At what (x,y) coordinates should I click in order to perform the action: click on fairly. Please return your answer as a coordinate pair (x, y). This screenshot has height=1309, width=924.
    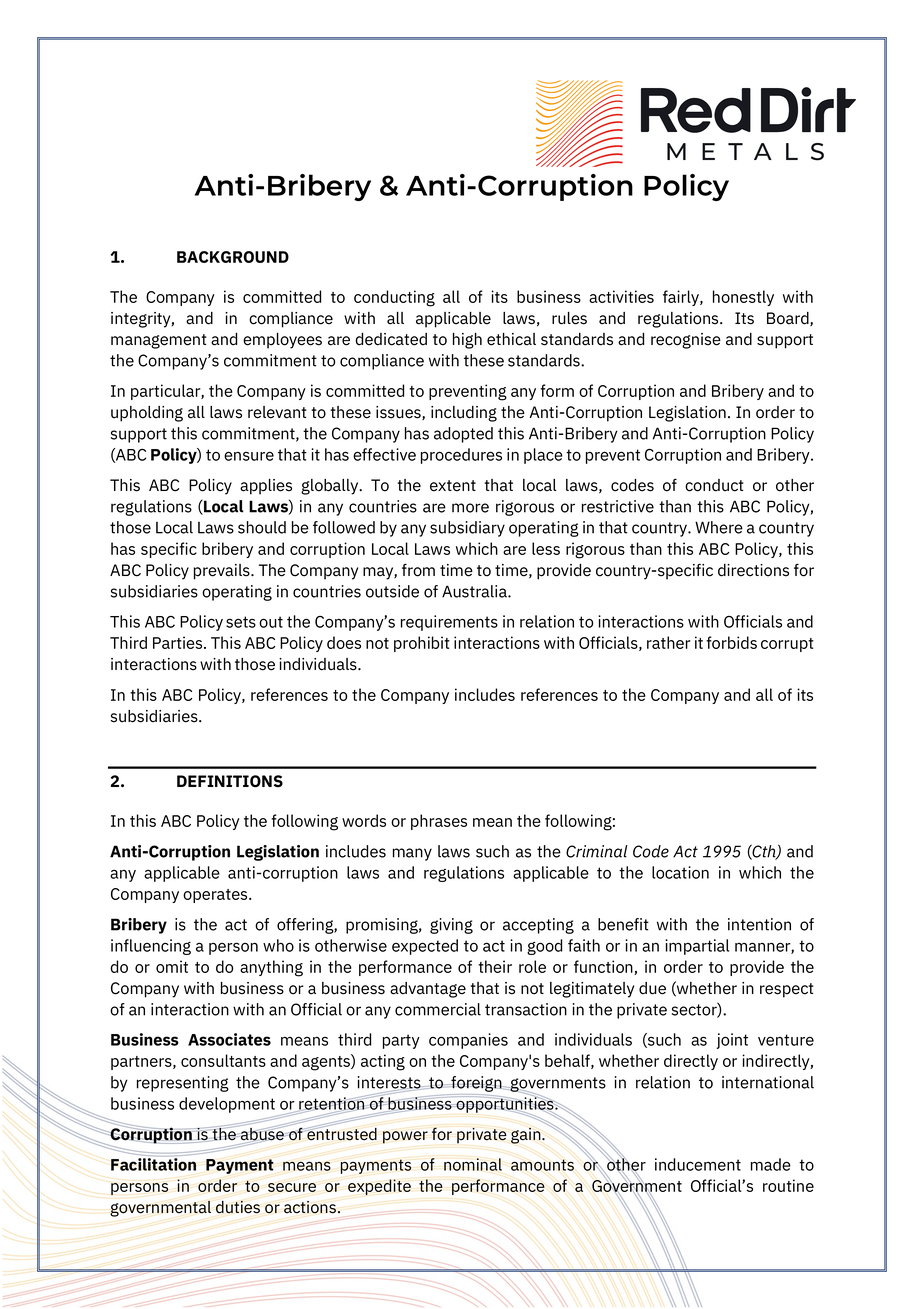
    Looking at the image, I should click on (682, 298).
